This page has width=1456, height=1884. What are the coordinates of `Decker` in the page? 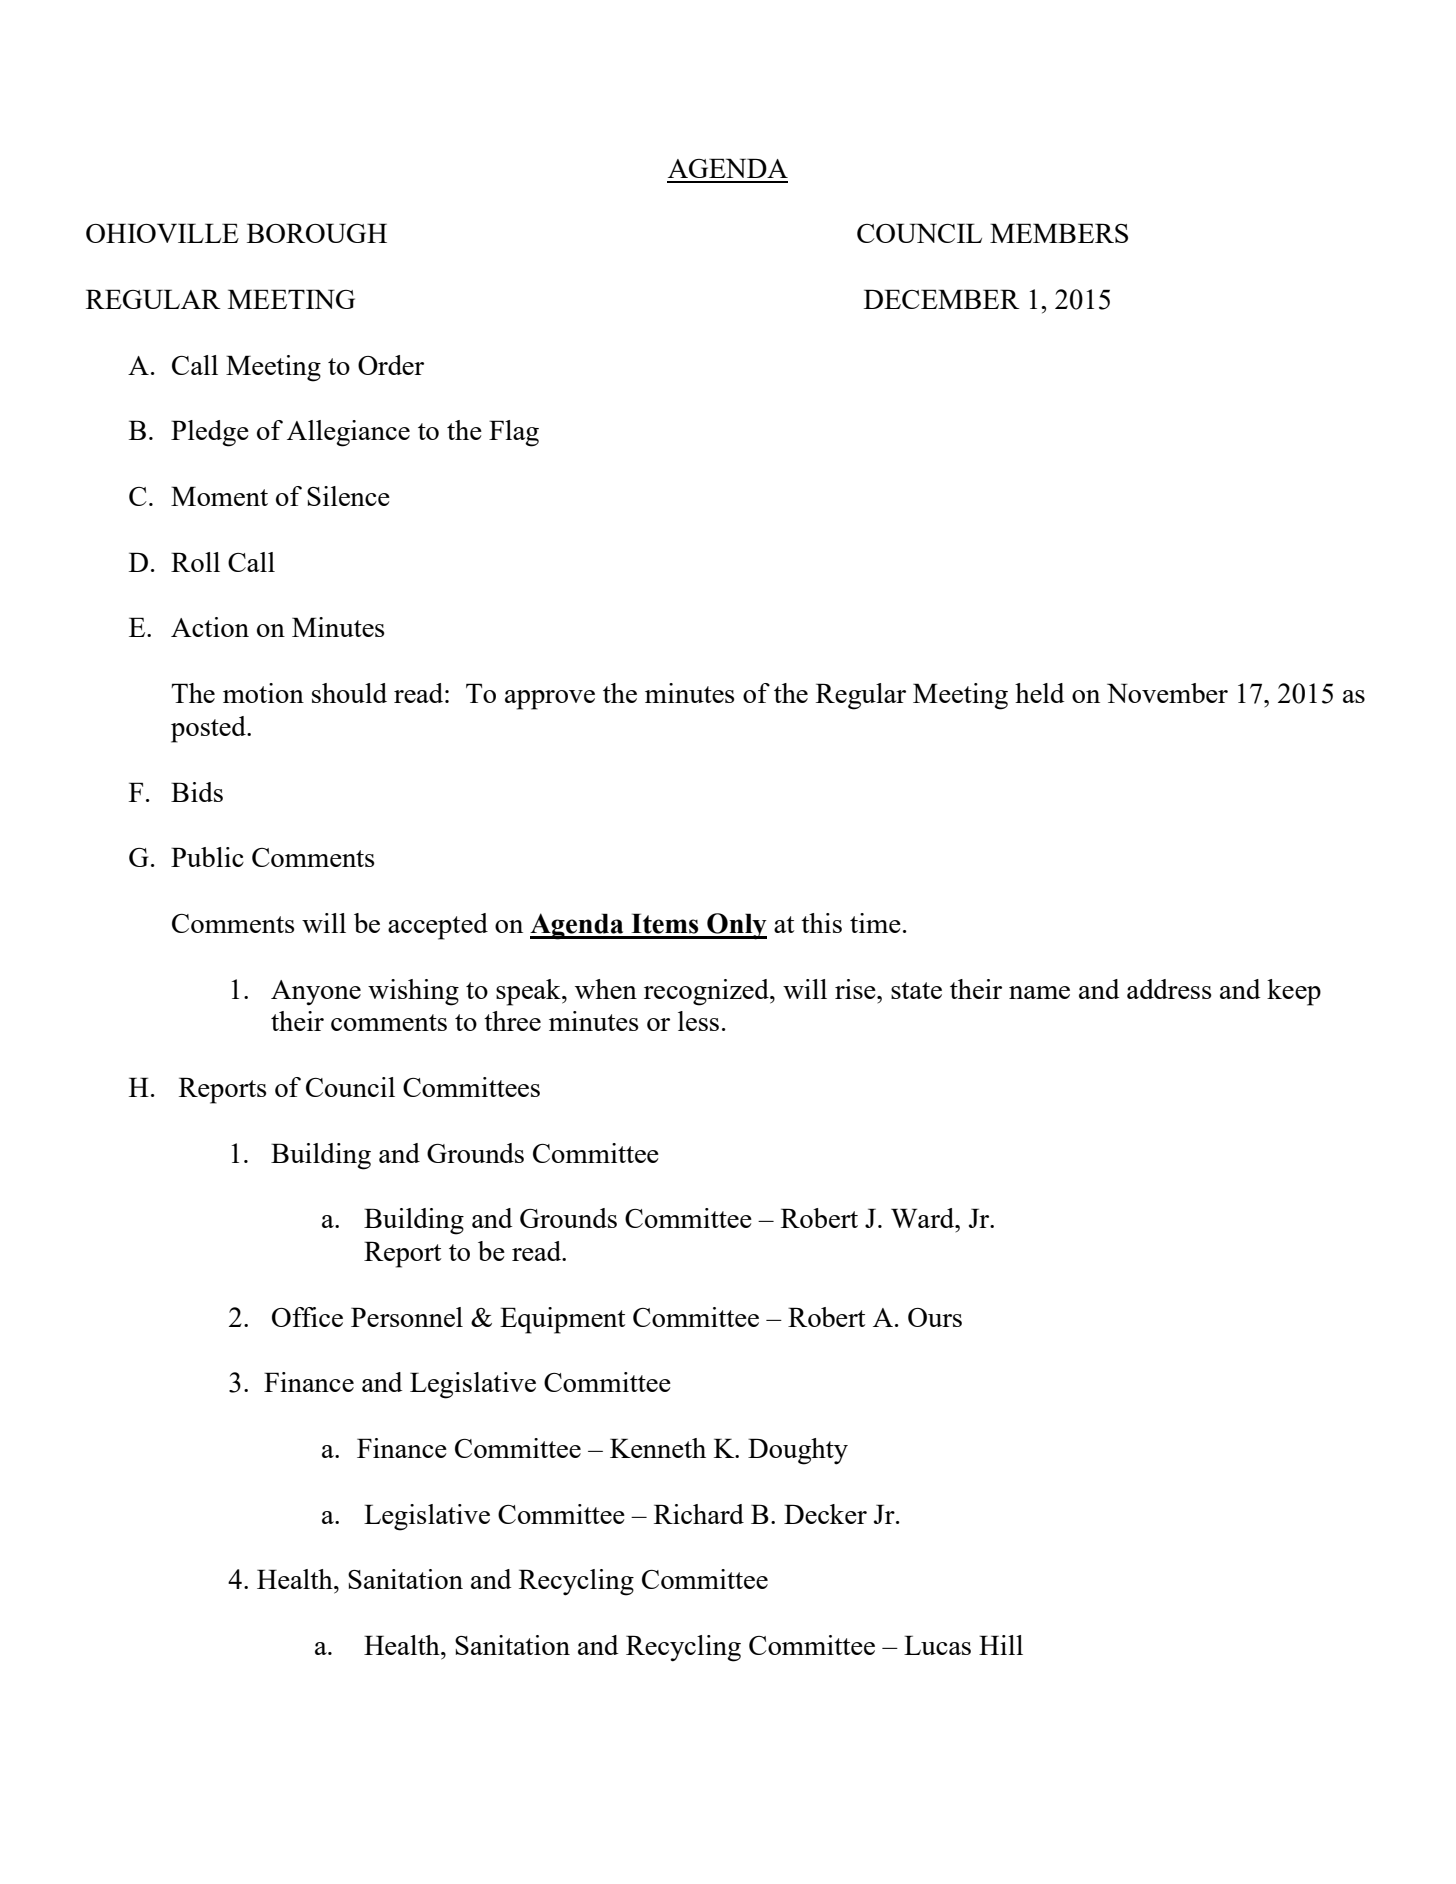 It's located at (825, 1514).
